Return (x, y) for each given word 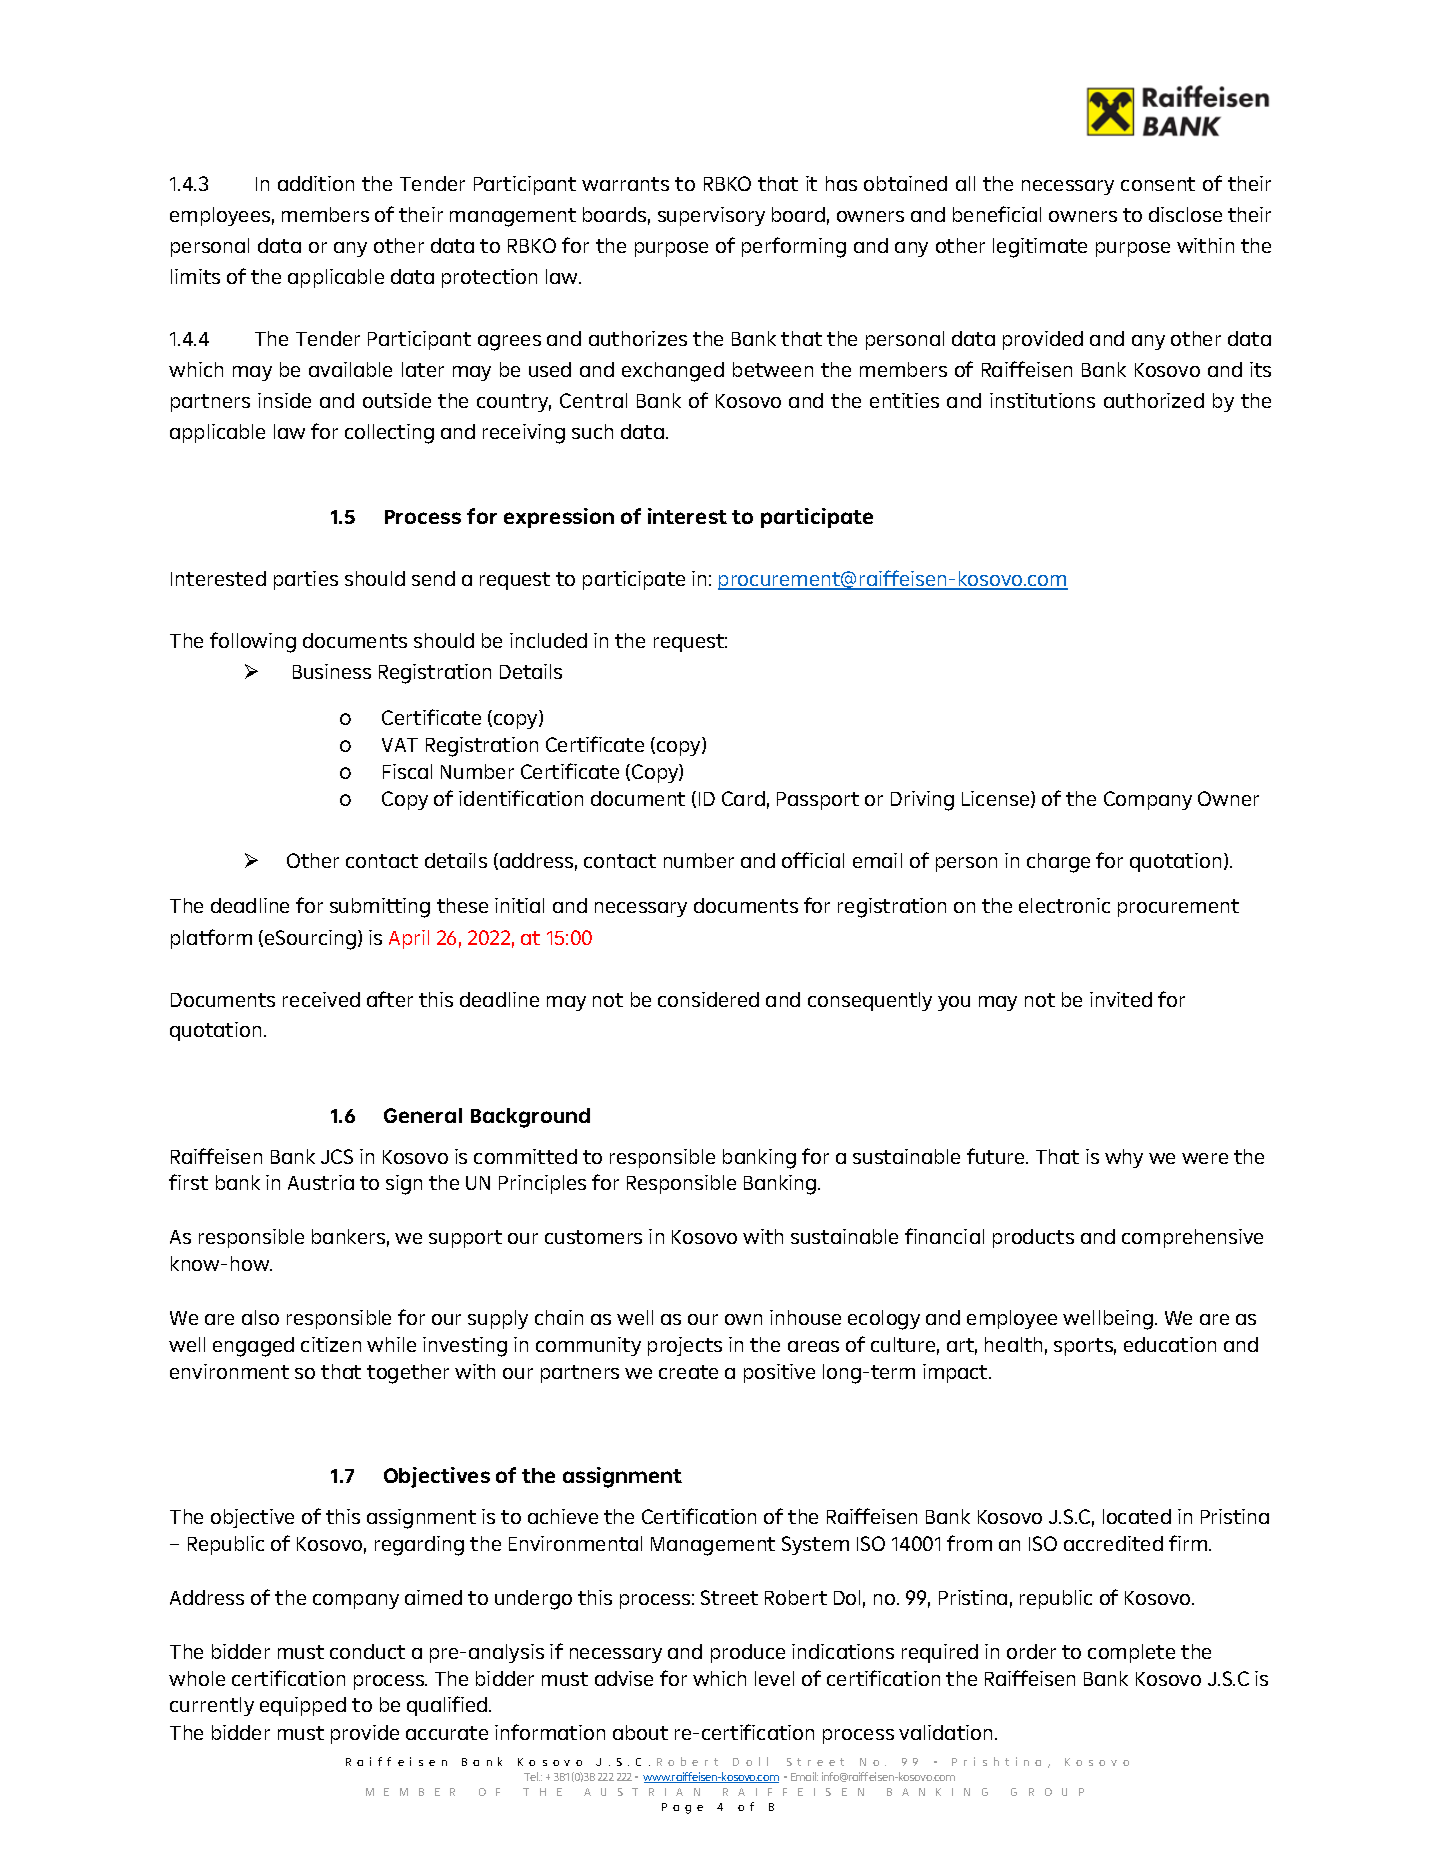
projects (685, 1346)
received (321, 999)
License (997, 799)
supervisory (711, 216)
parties (306, 580)
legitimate (1040, 248)
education (1170, 1344)
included (548, 640)
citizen (331, 1344)
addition (316, 183)
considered (708, 999)
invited (1121, 999)
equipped (303, 1706)
